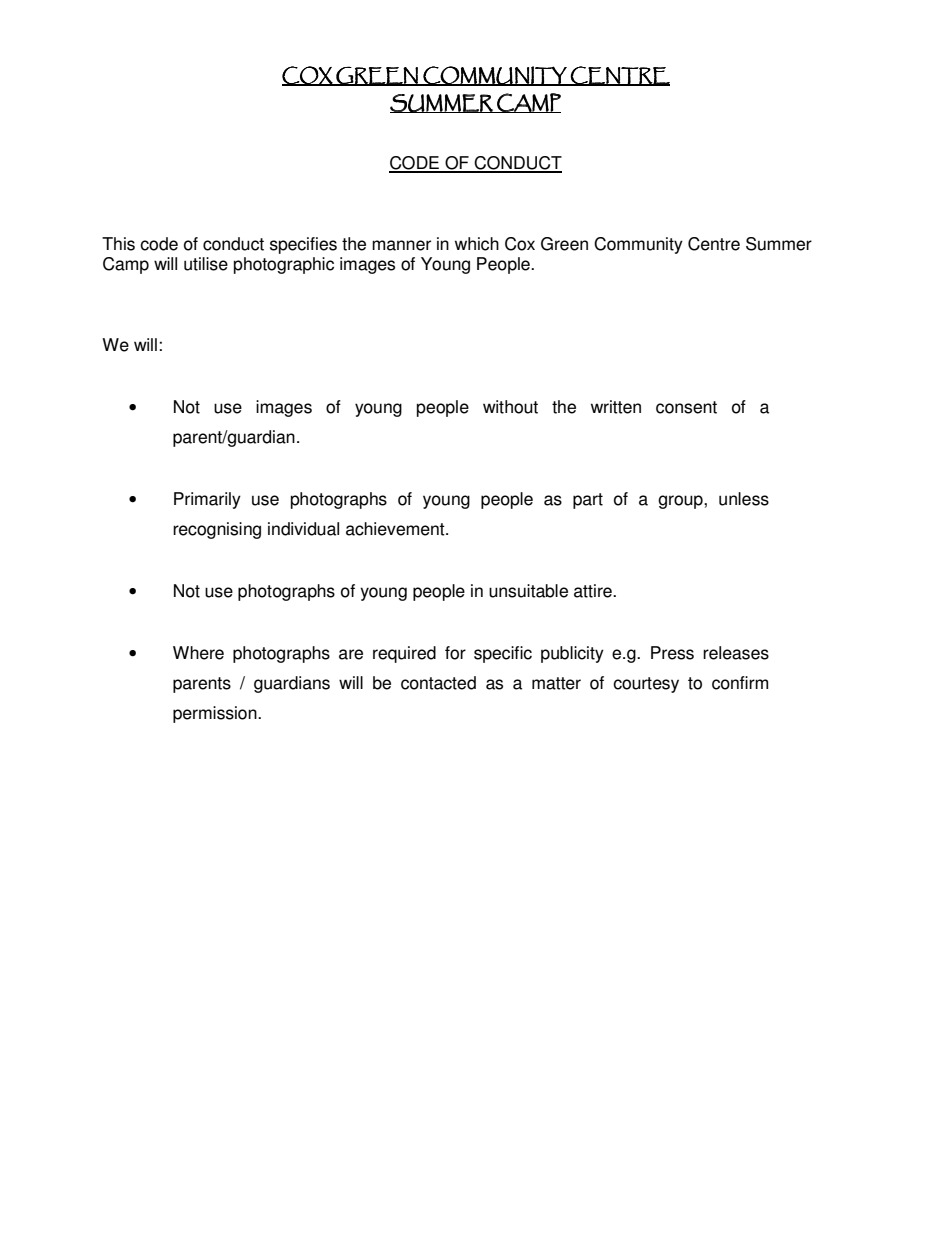  I want to click on permission, so click(216, 714).
